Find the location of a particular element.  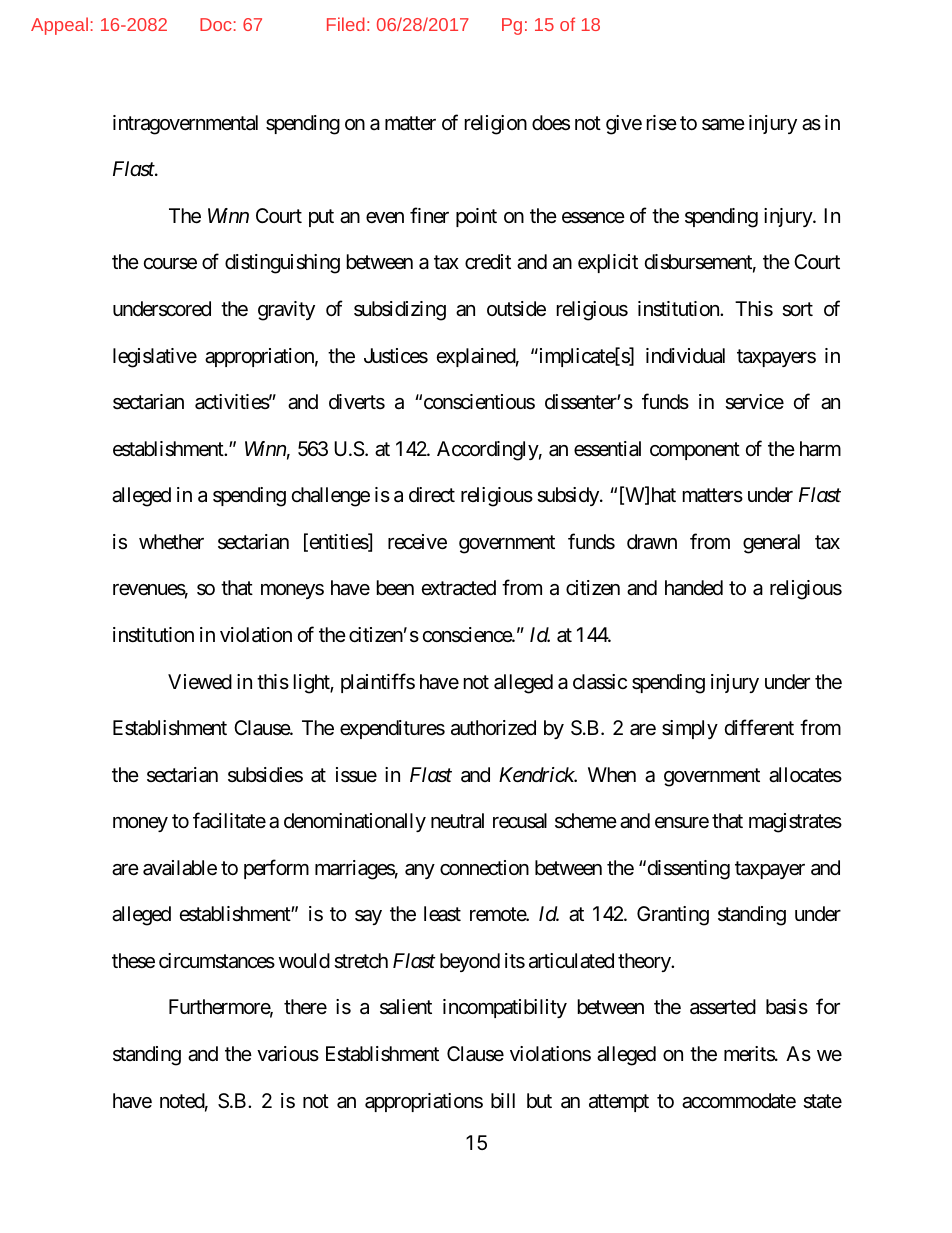

would is located at coordinates (304, 960).
